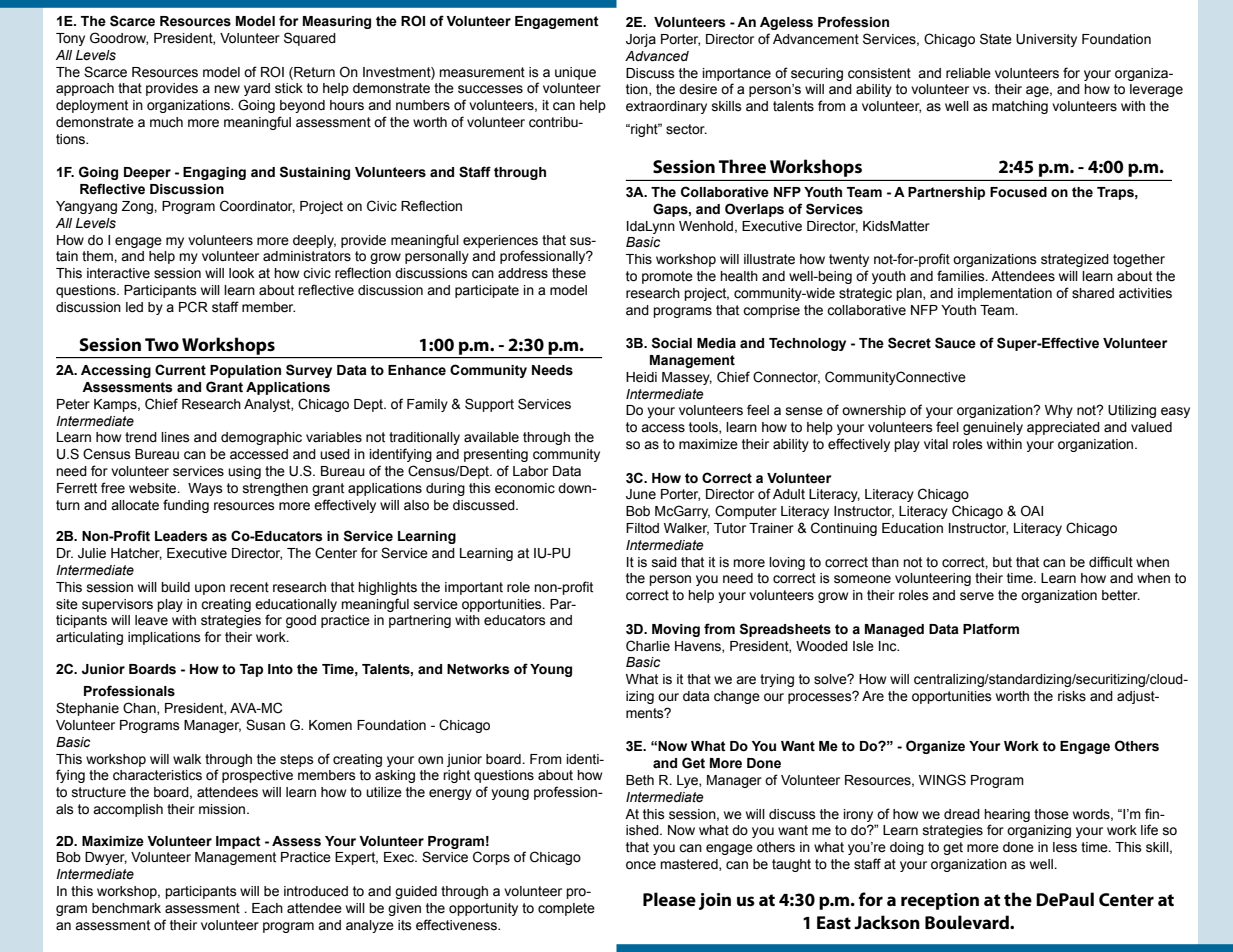 The image size is (1233, 952). Describe the element at coordinates (669, 899) in the image. I see `Please` at that location.
